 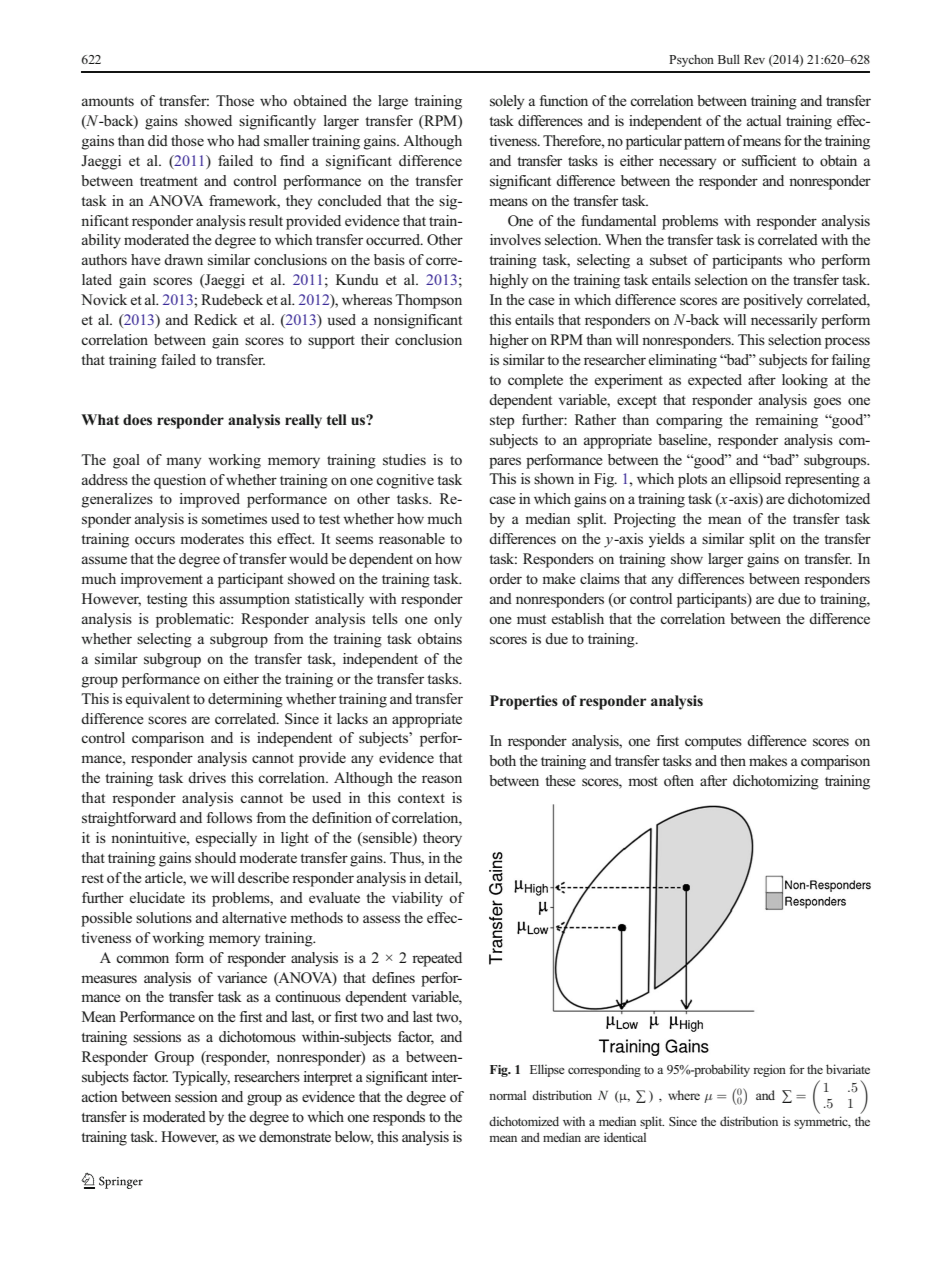 What do you see at coordinates (183, 463) in the screenshot?
I see `many` at bounding box center [183, 463].
